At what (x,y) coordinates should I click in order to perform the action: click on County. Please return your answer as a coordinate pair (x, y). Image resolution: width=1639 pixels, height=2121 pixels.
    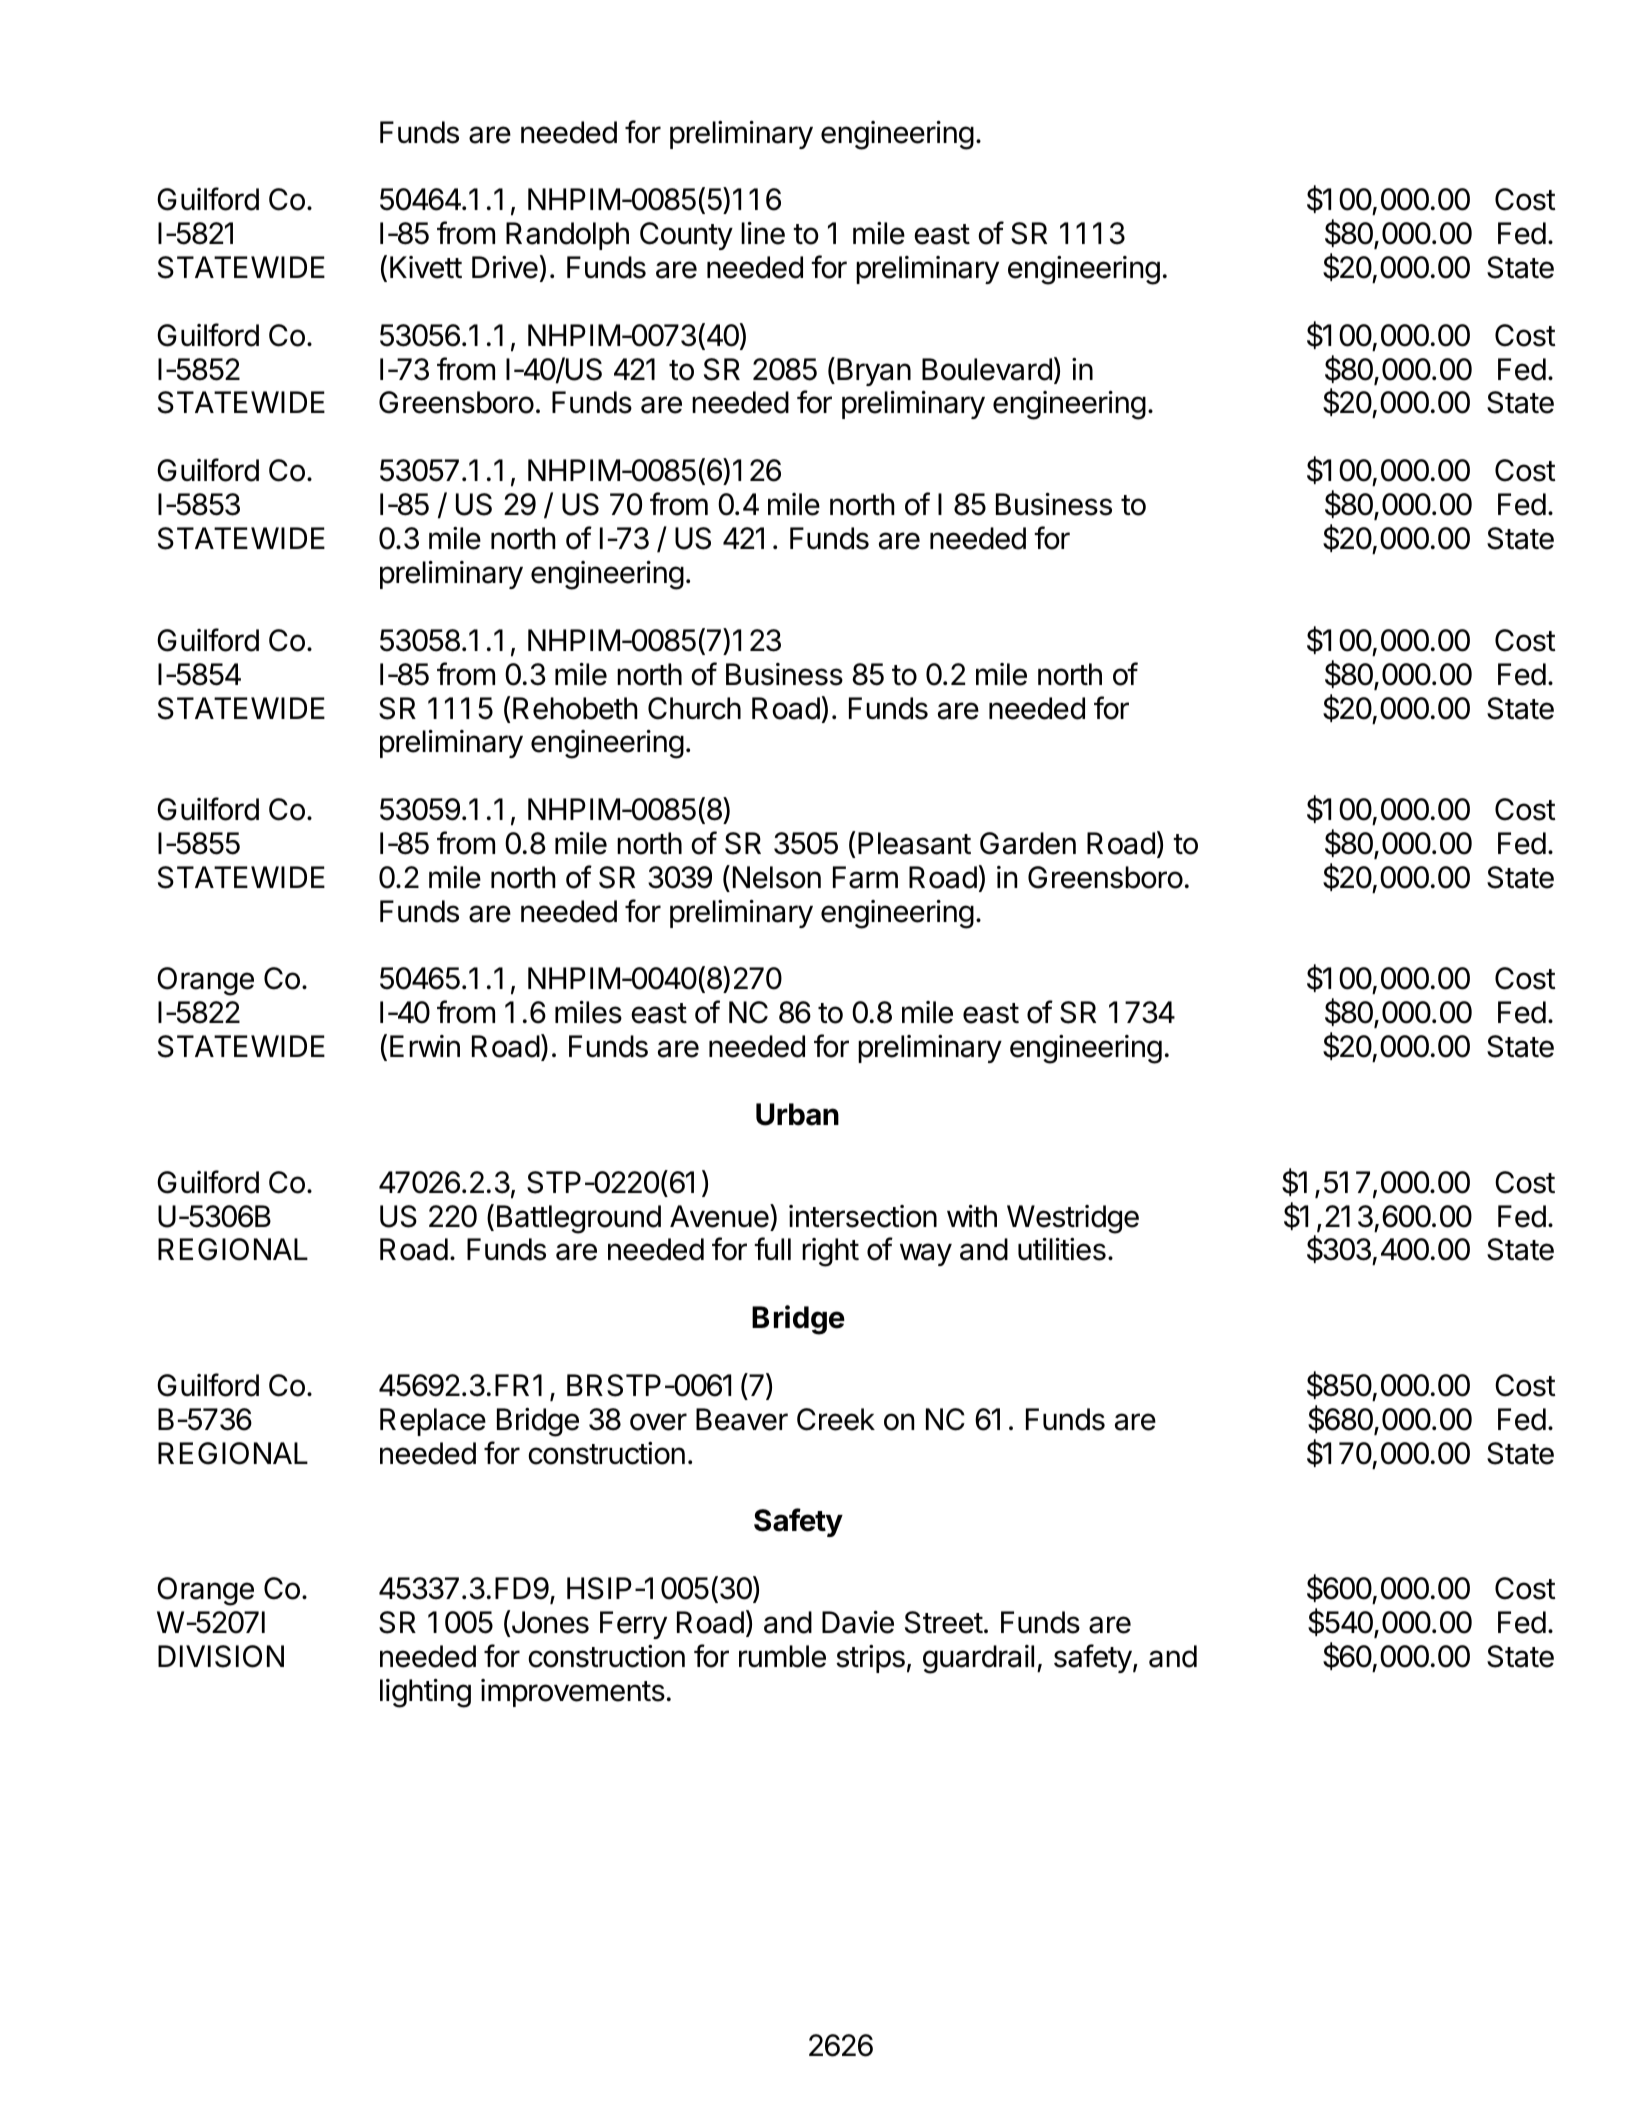
    Looking at the image, I should click on (686, 236).
